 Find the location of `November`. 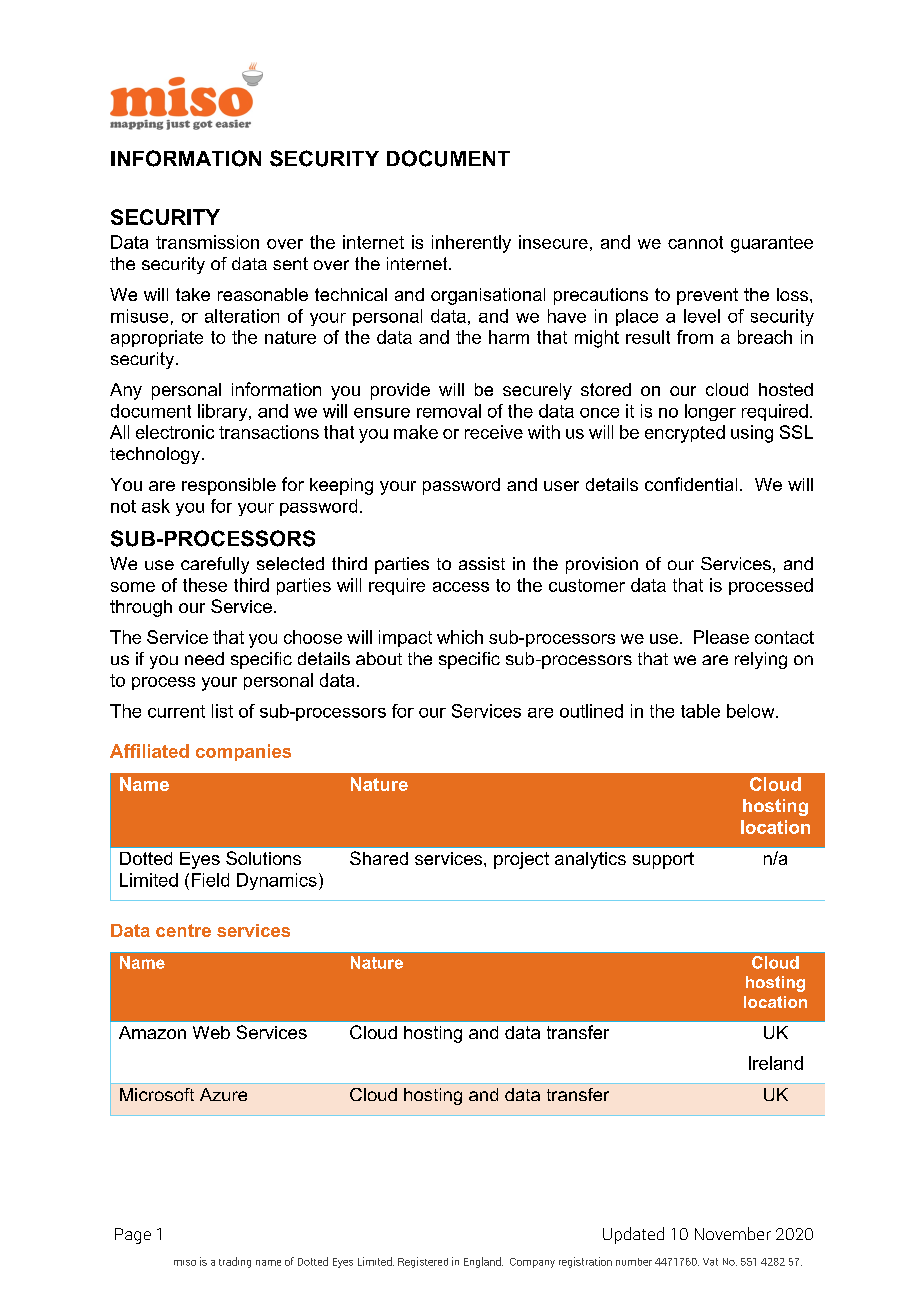

November is located at coordinates (733, 1233).
